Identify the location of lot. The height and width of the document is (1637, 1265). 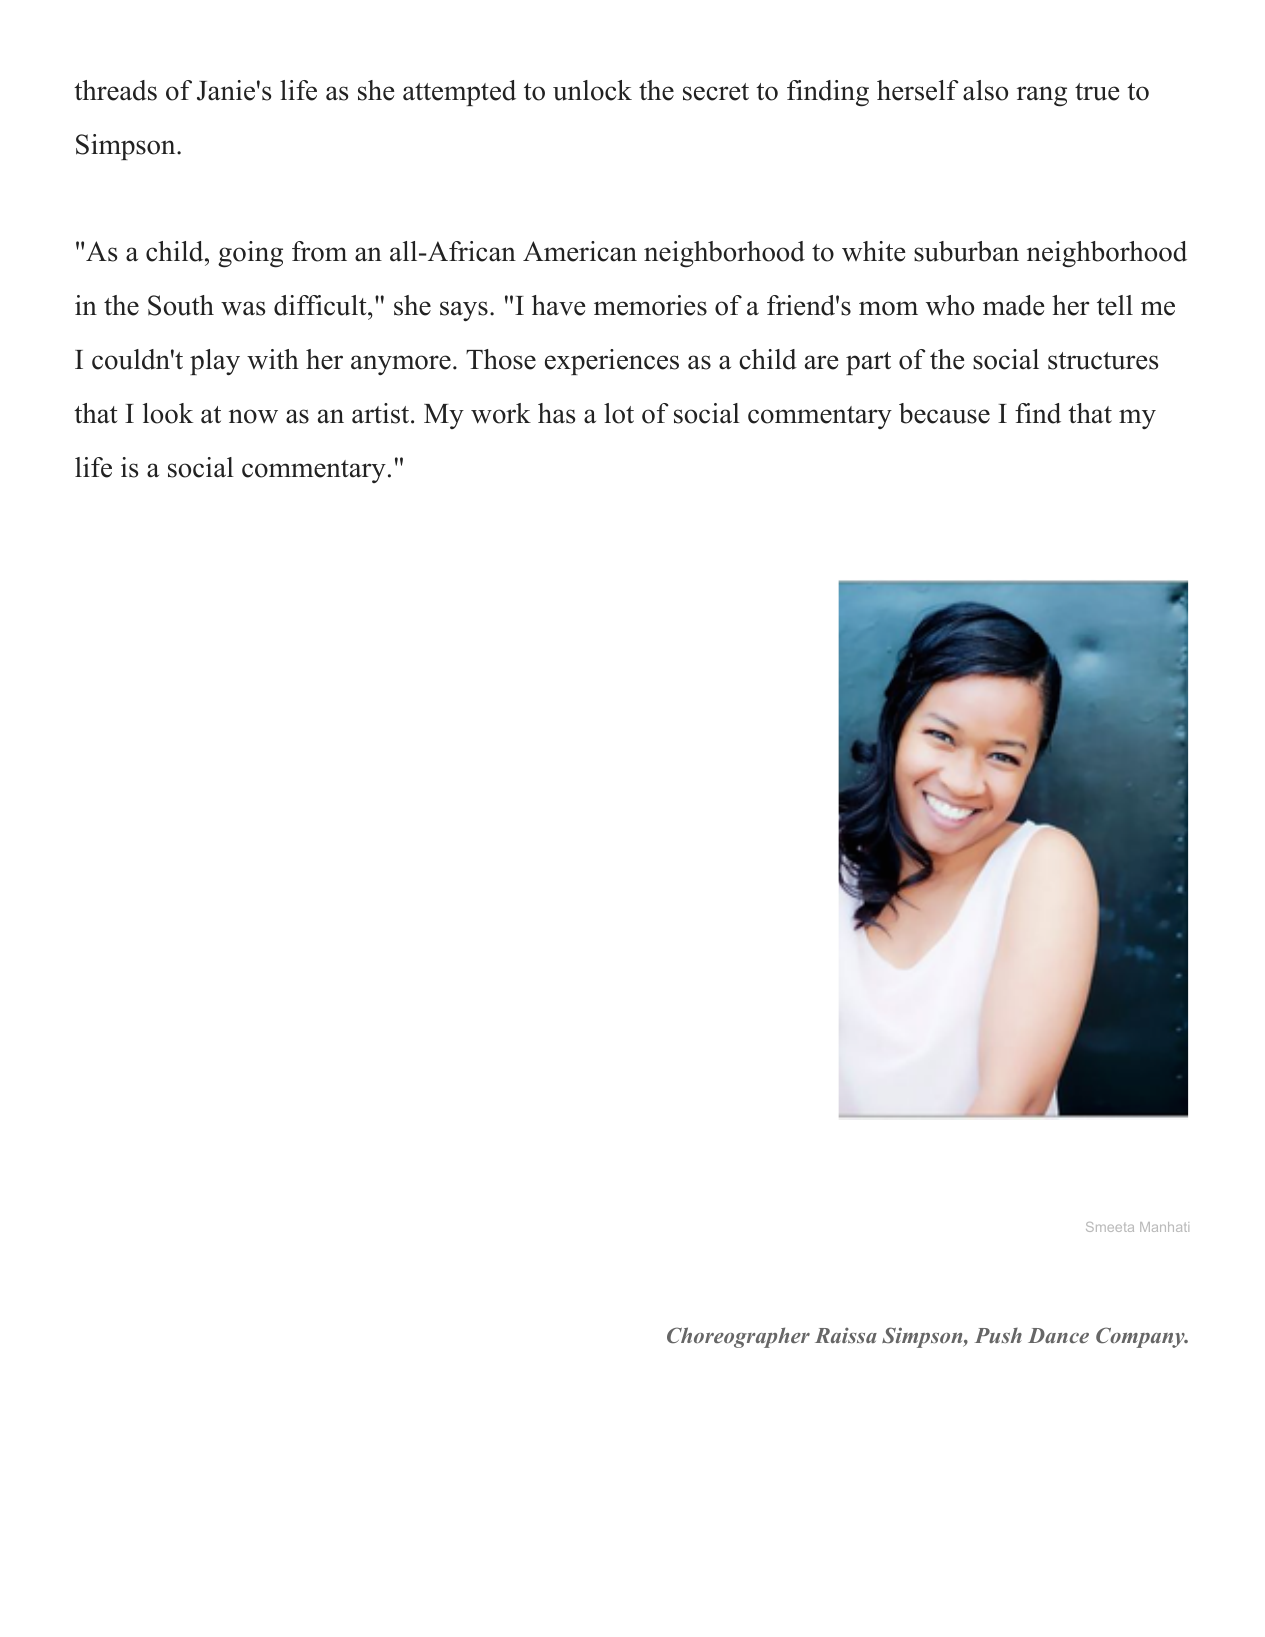
(619, 413).
